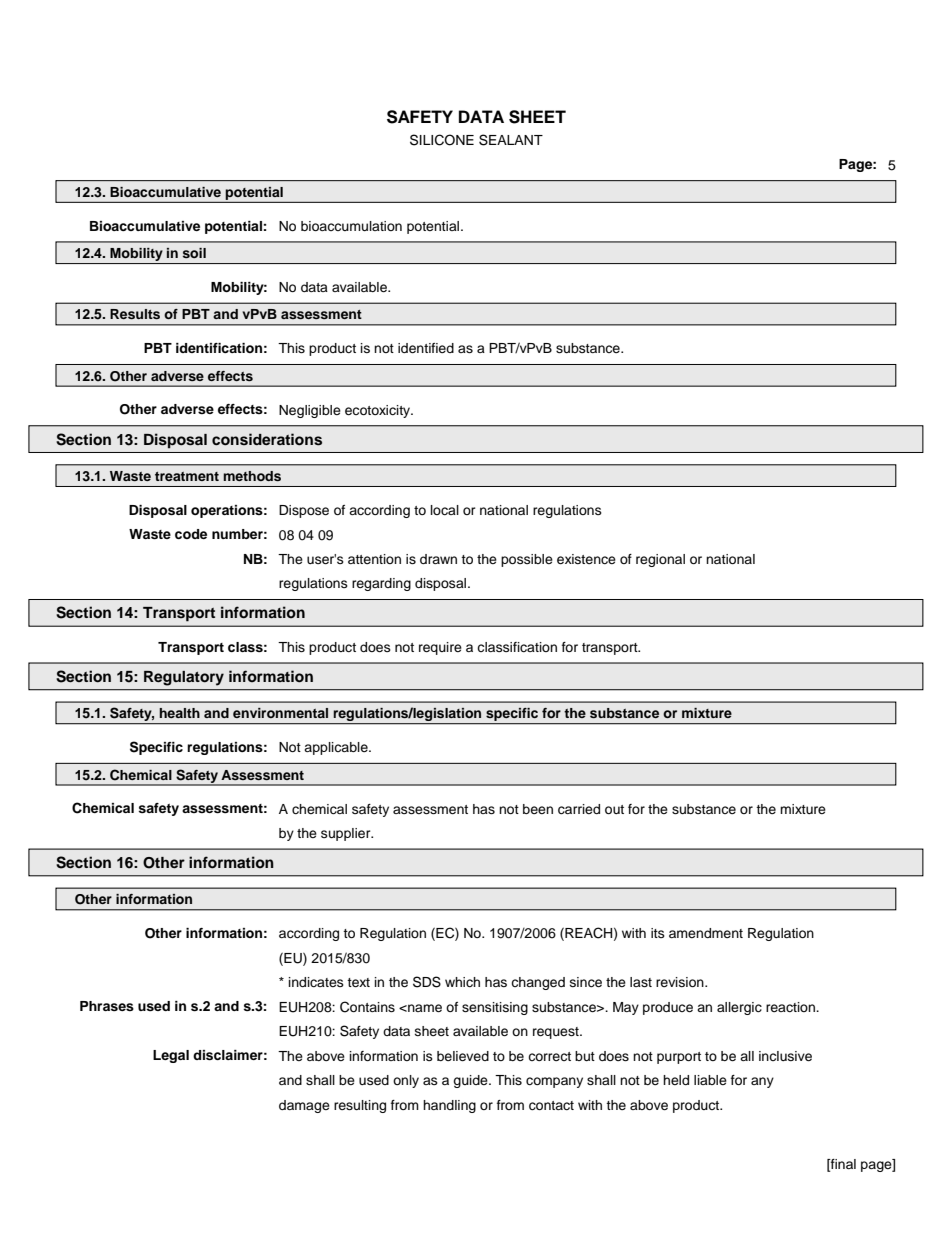  Describe the element at coordinates (187, 476) in the screenshot. I see `treatment` at that location.
